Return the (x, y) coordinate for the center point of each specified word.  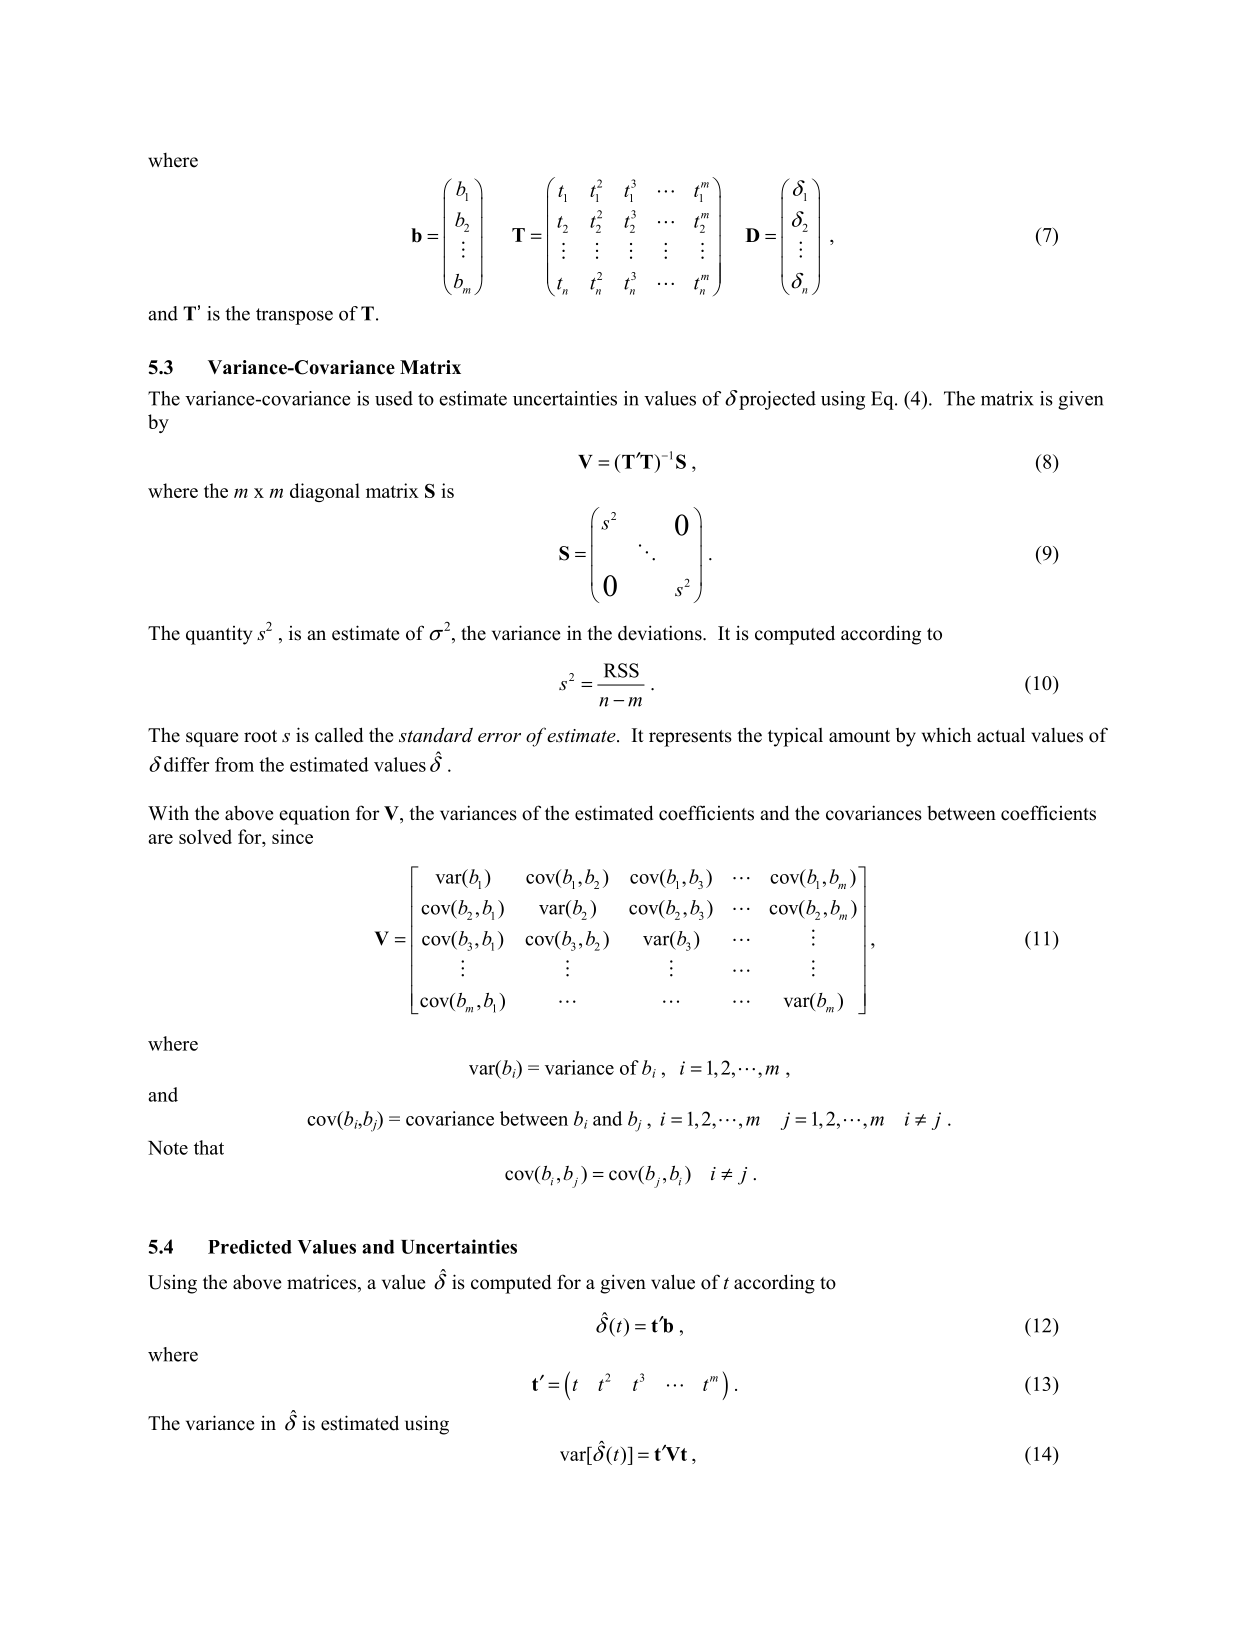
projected (777, 400)
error (499, 737)
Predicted (250, 1247)
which (946, 735)
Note (168, 1148)
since (292, 836)
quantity (219, 635)
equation (314, 815)
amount (859, 736)
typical (795, 737)
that (209, 1147)
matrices (323, 1283)
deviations (661, 633)
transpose (294, 316)
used (394, 398)
